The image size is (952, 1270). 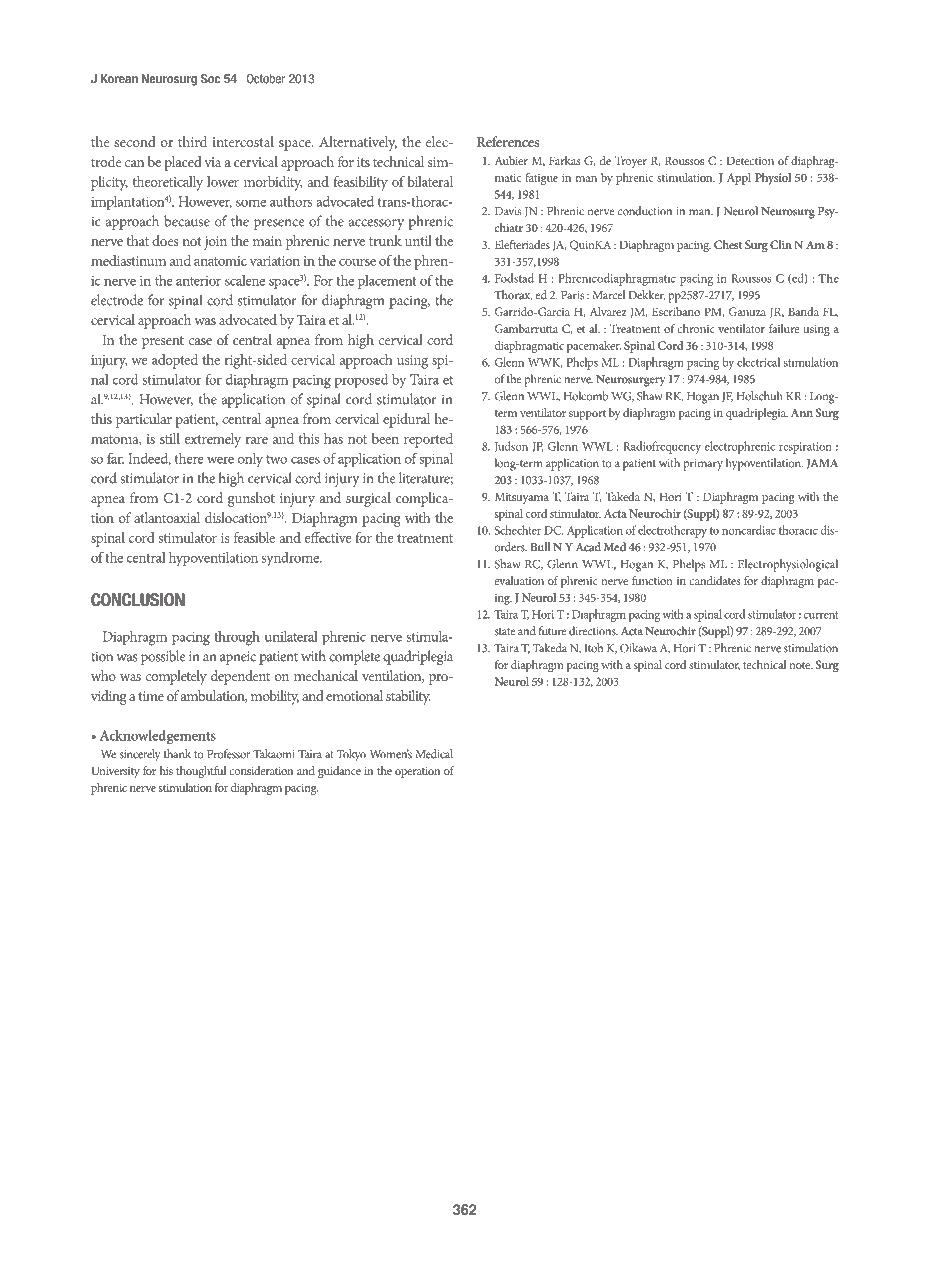 I want to click on Soc, so click(x=210, y=79).
